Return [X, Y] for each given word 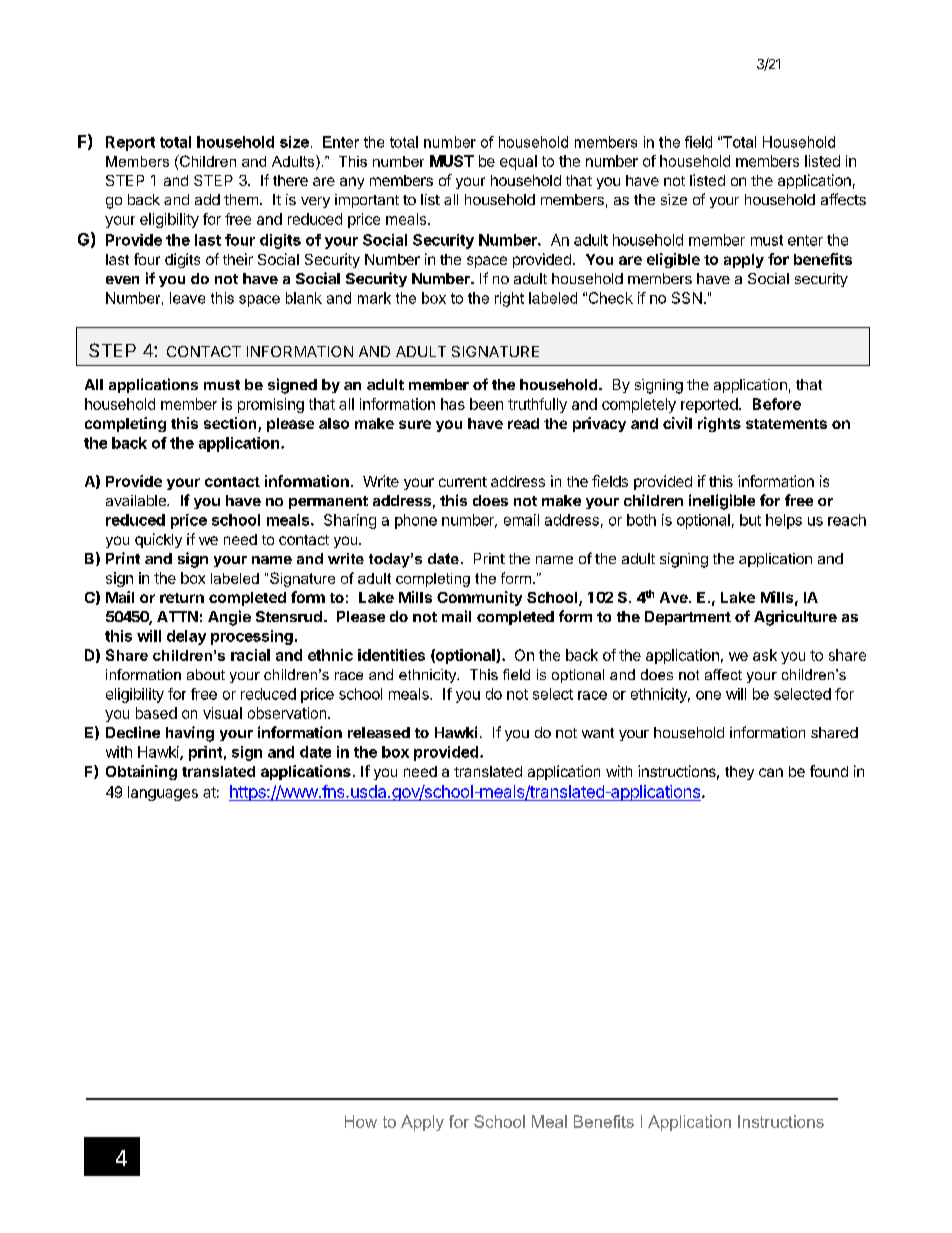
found [829, 771]
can [771, 772]
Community [479, 598]
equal [518, 162]
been [486, 404]
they [739, 773]
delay [186, 637]
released [379, 732]
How [361, 1121]
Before [777, 404]
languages [163, 793]
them [241, 199]
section [231, 424]
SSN [687, 298]
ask [765, 655]
